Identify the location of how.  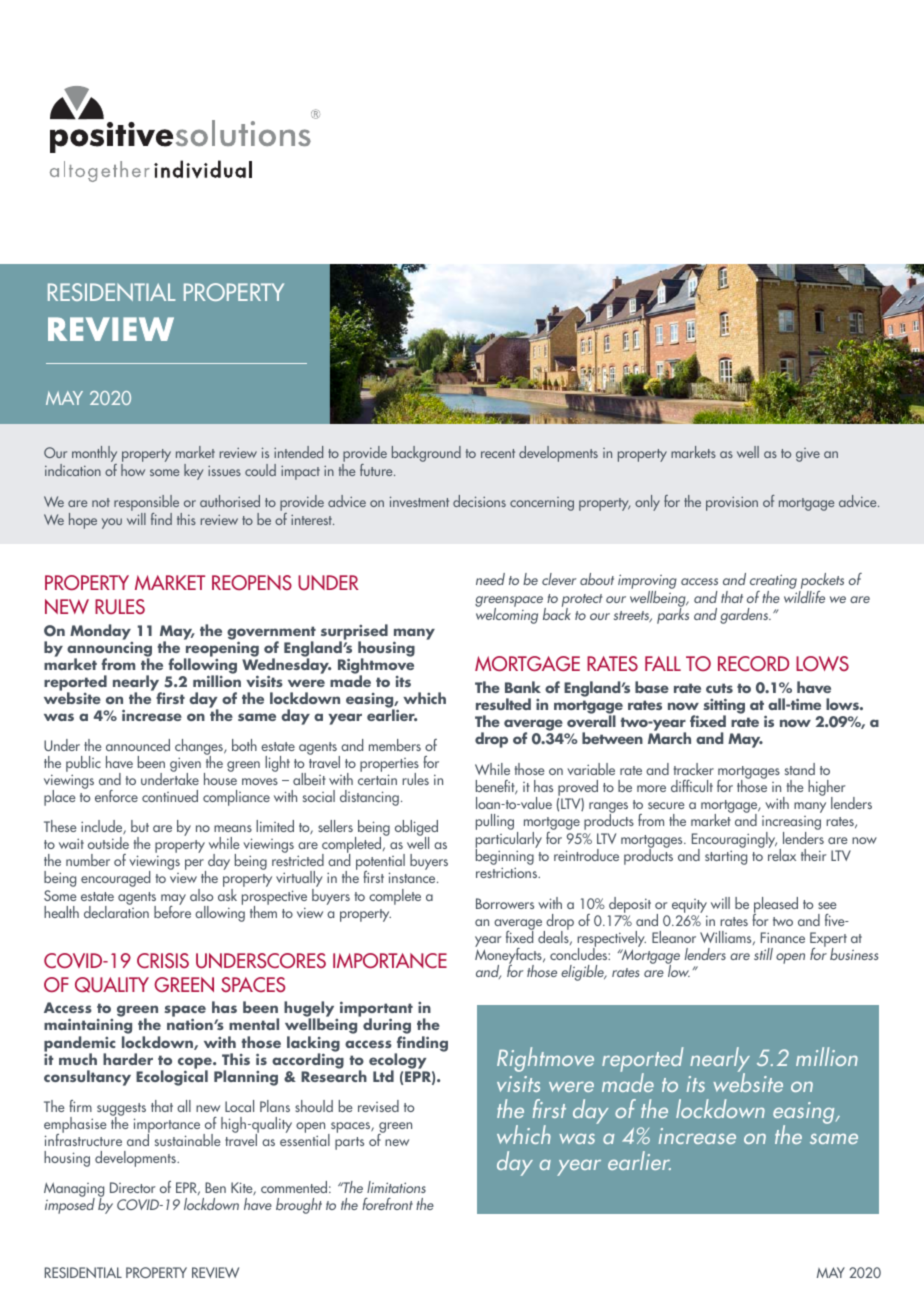
(133, 470).
